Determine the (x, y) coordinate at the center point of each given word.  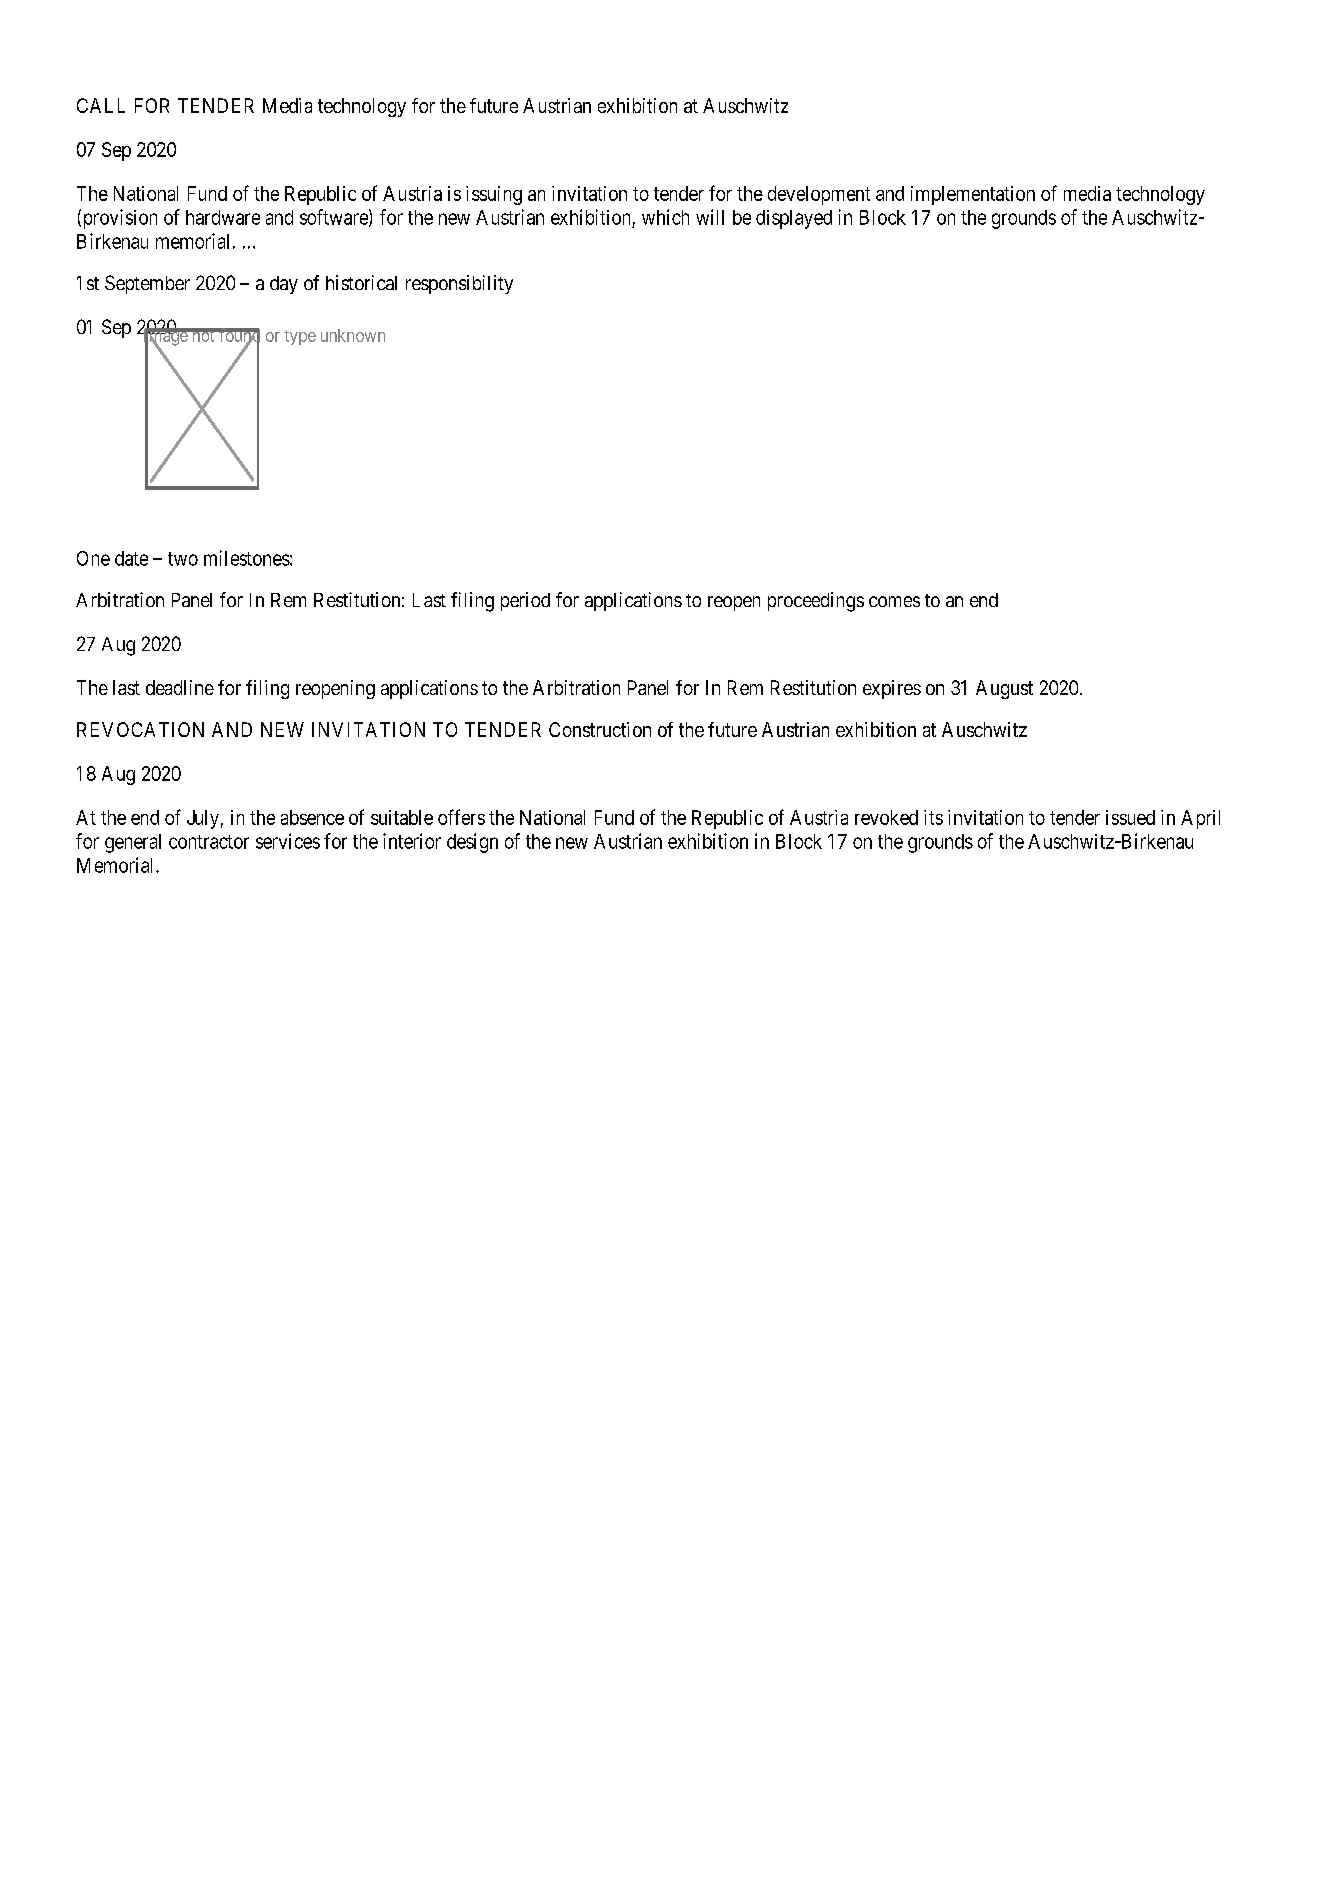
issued (1130, 817)
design (472, 843)
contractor (209, 842)
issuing (494, 195)
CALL (101, 105)
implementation (973, 195)
